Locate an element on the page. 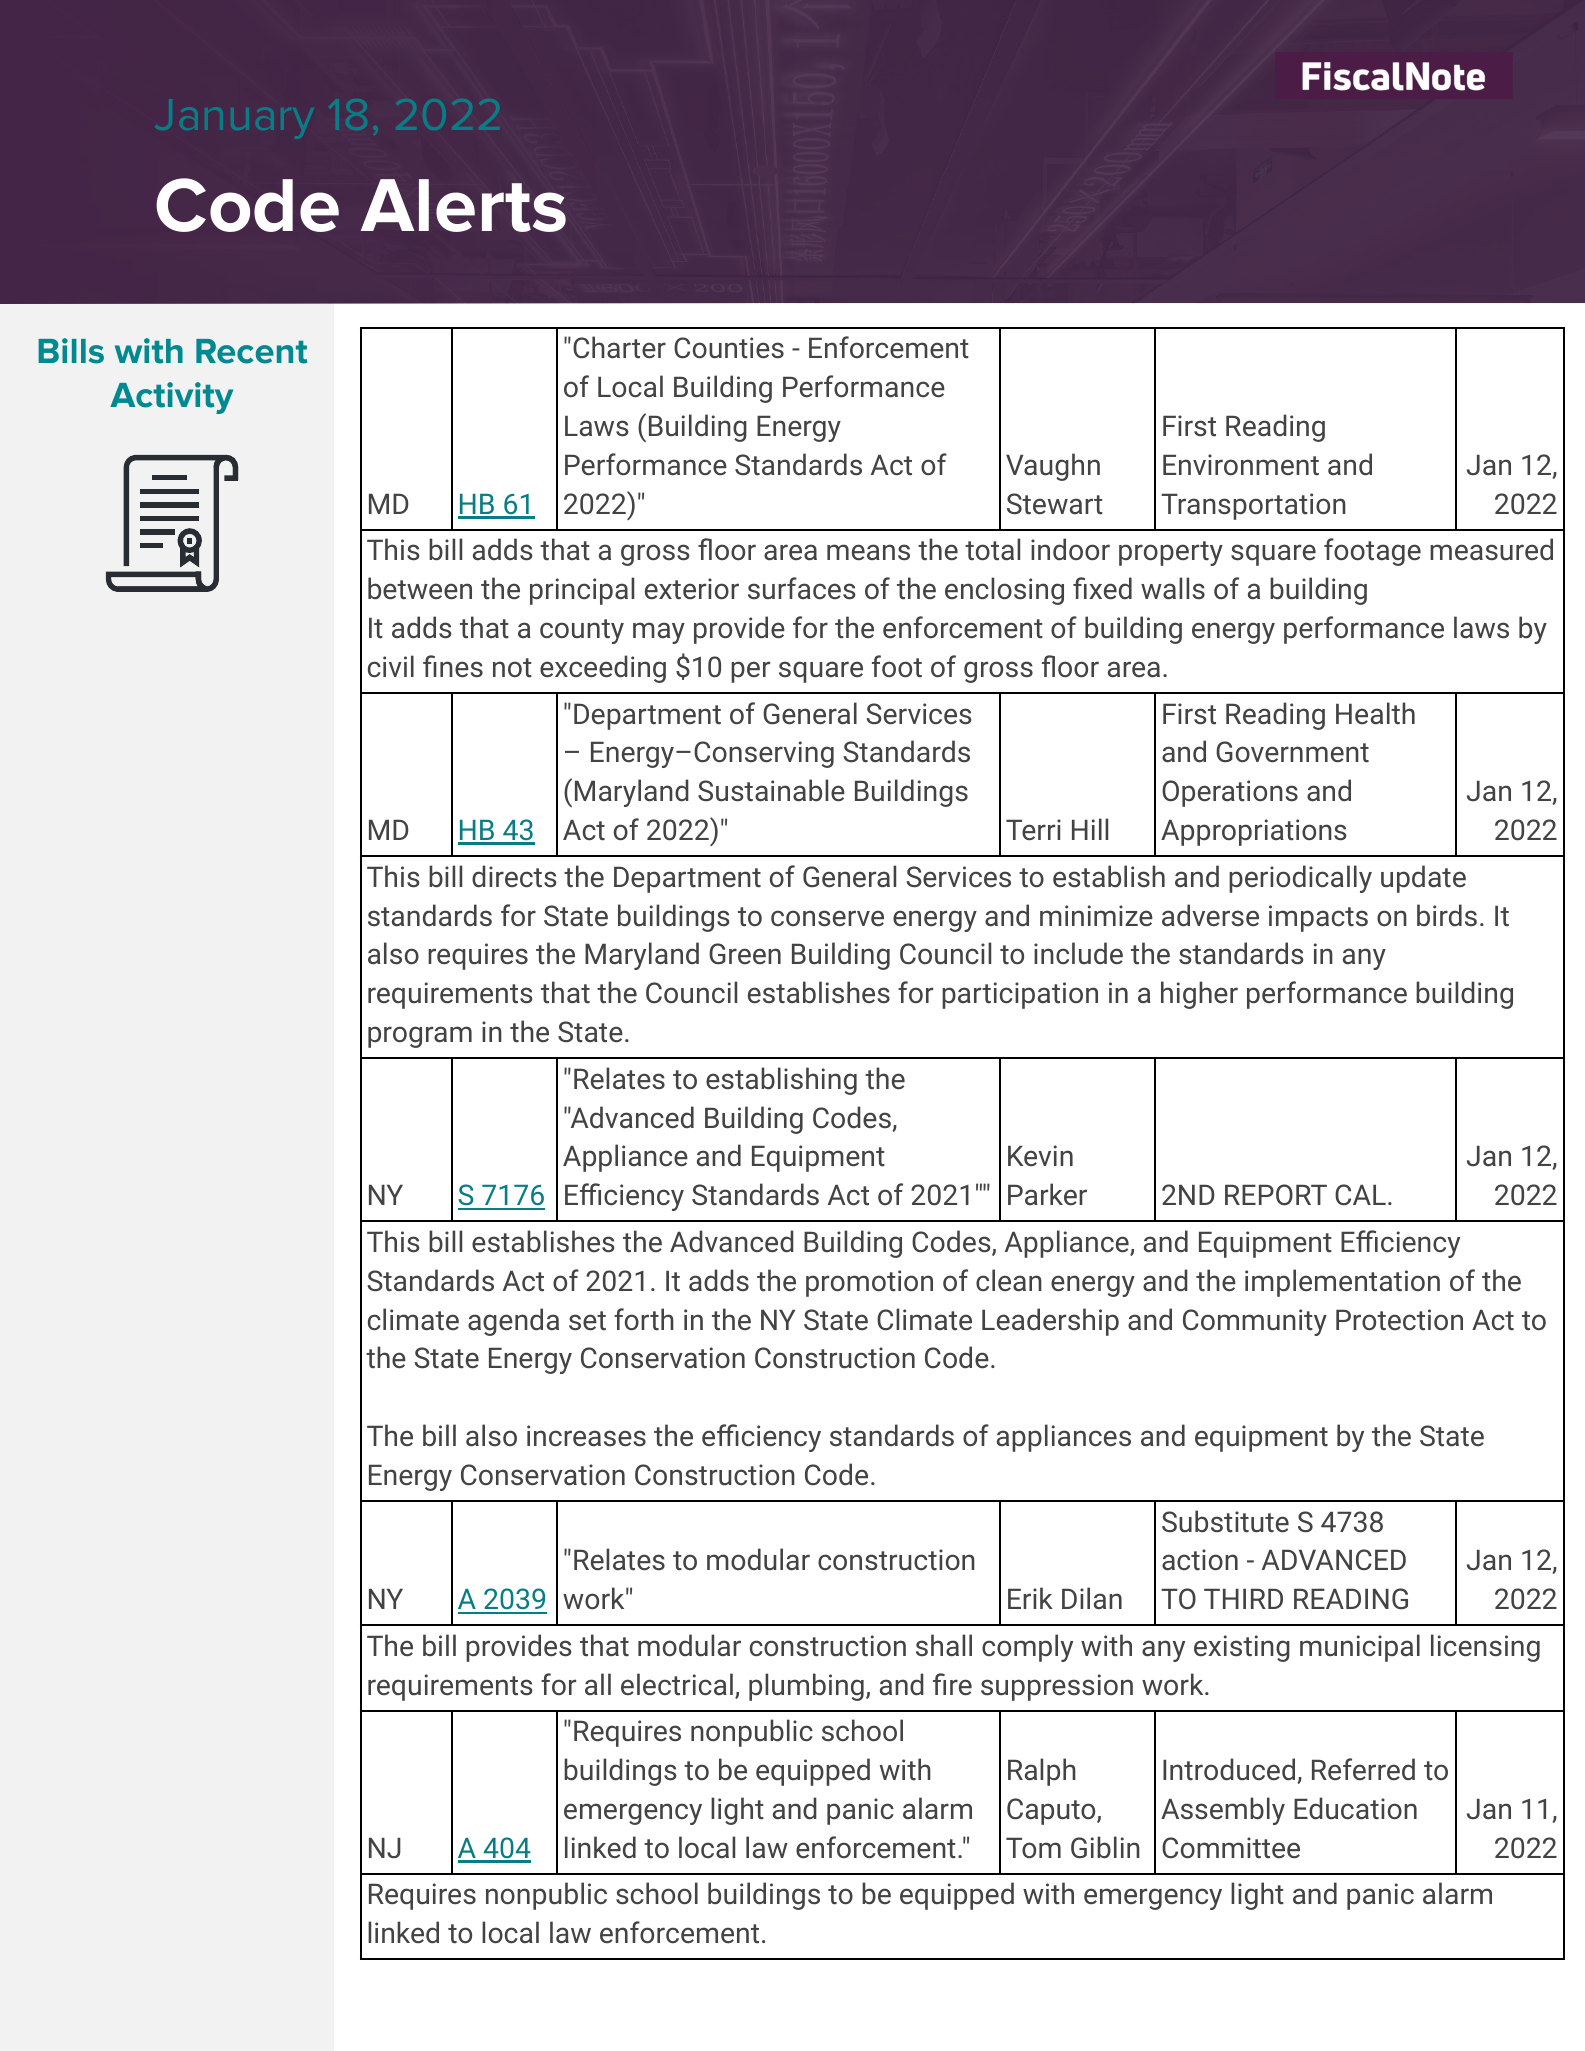  agenda is located at coordinates (513, 1322).
